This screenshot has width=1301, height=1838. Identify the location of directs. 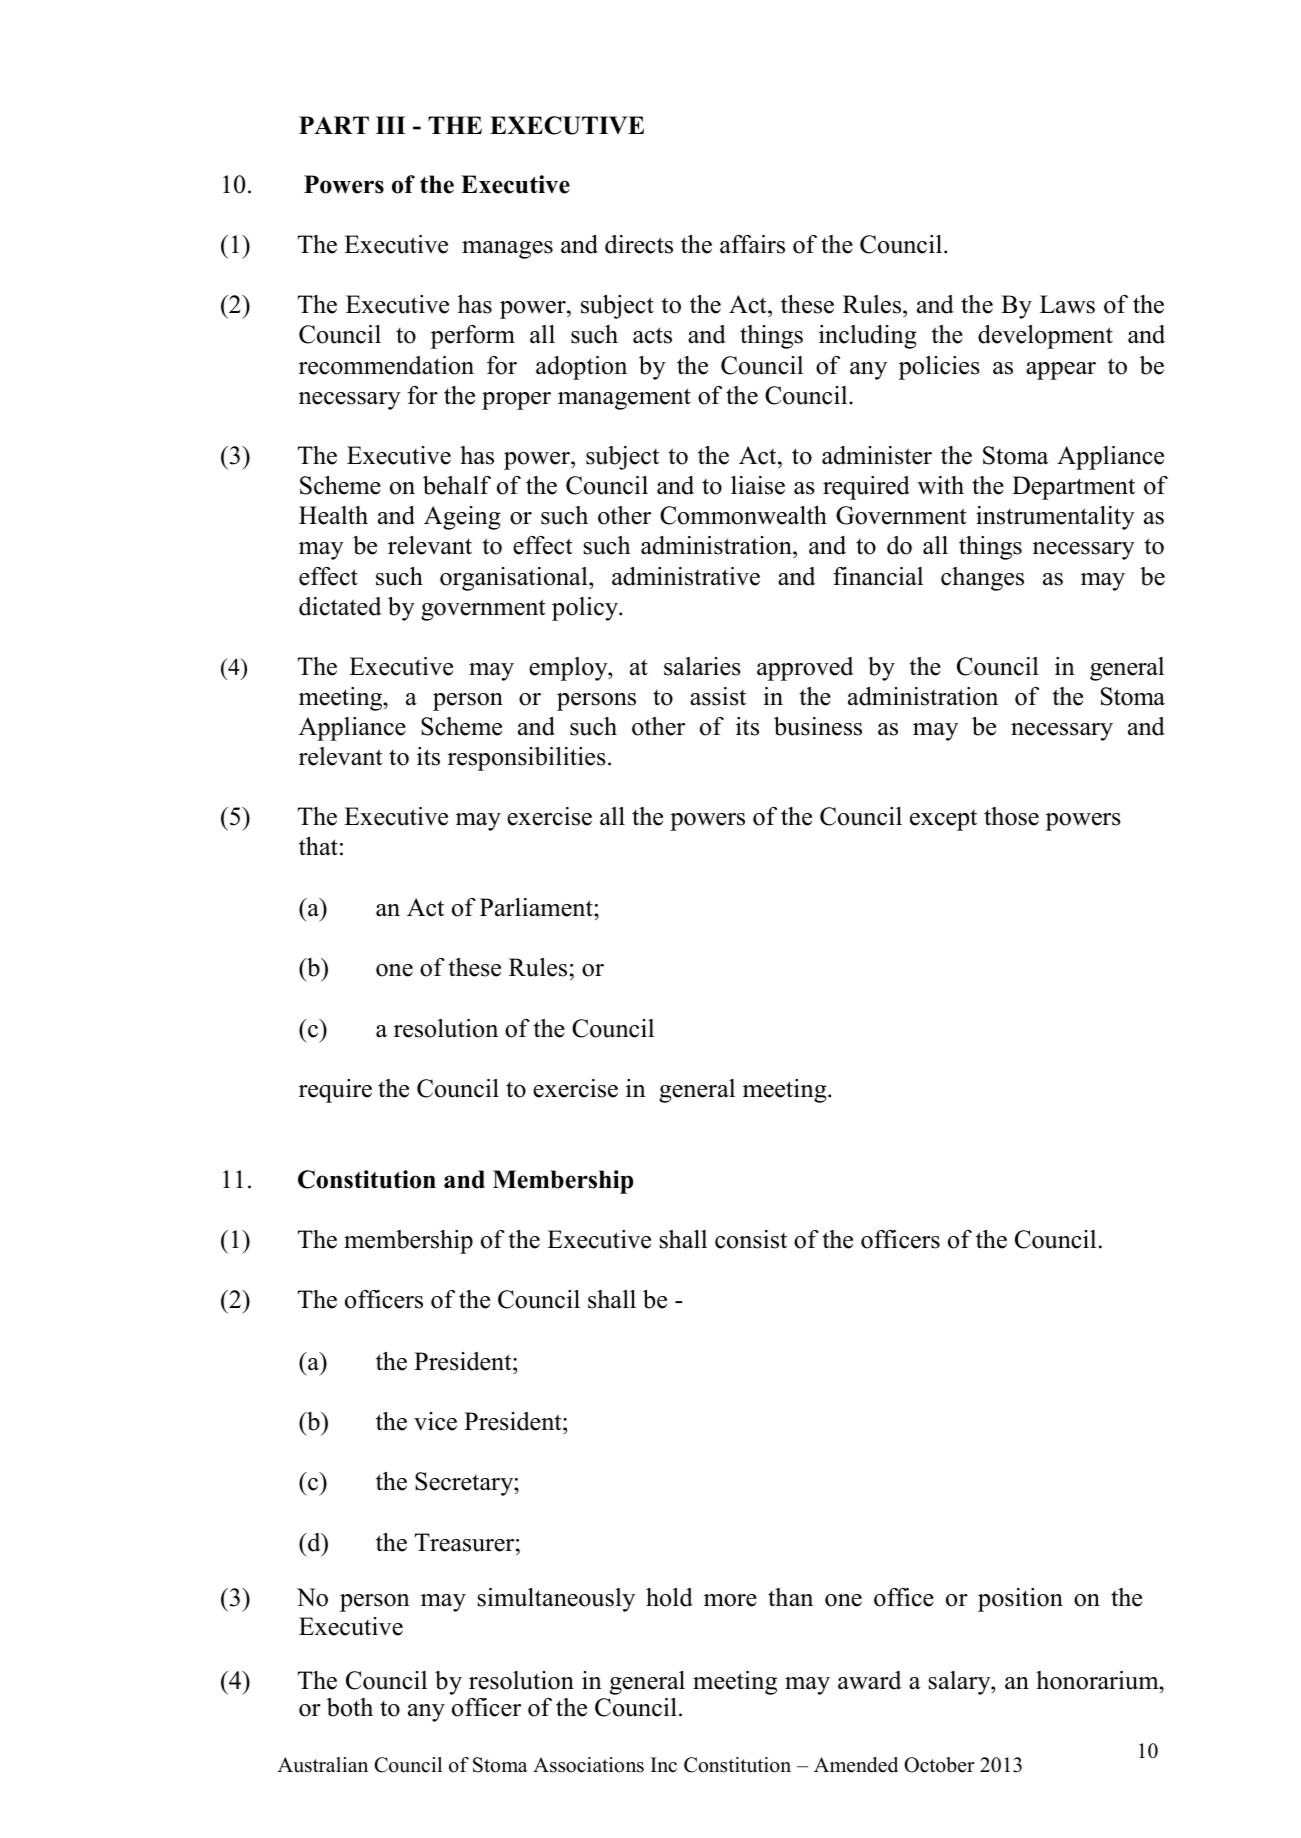
(639, 244).
